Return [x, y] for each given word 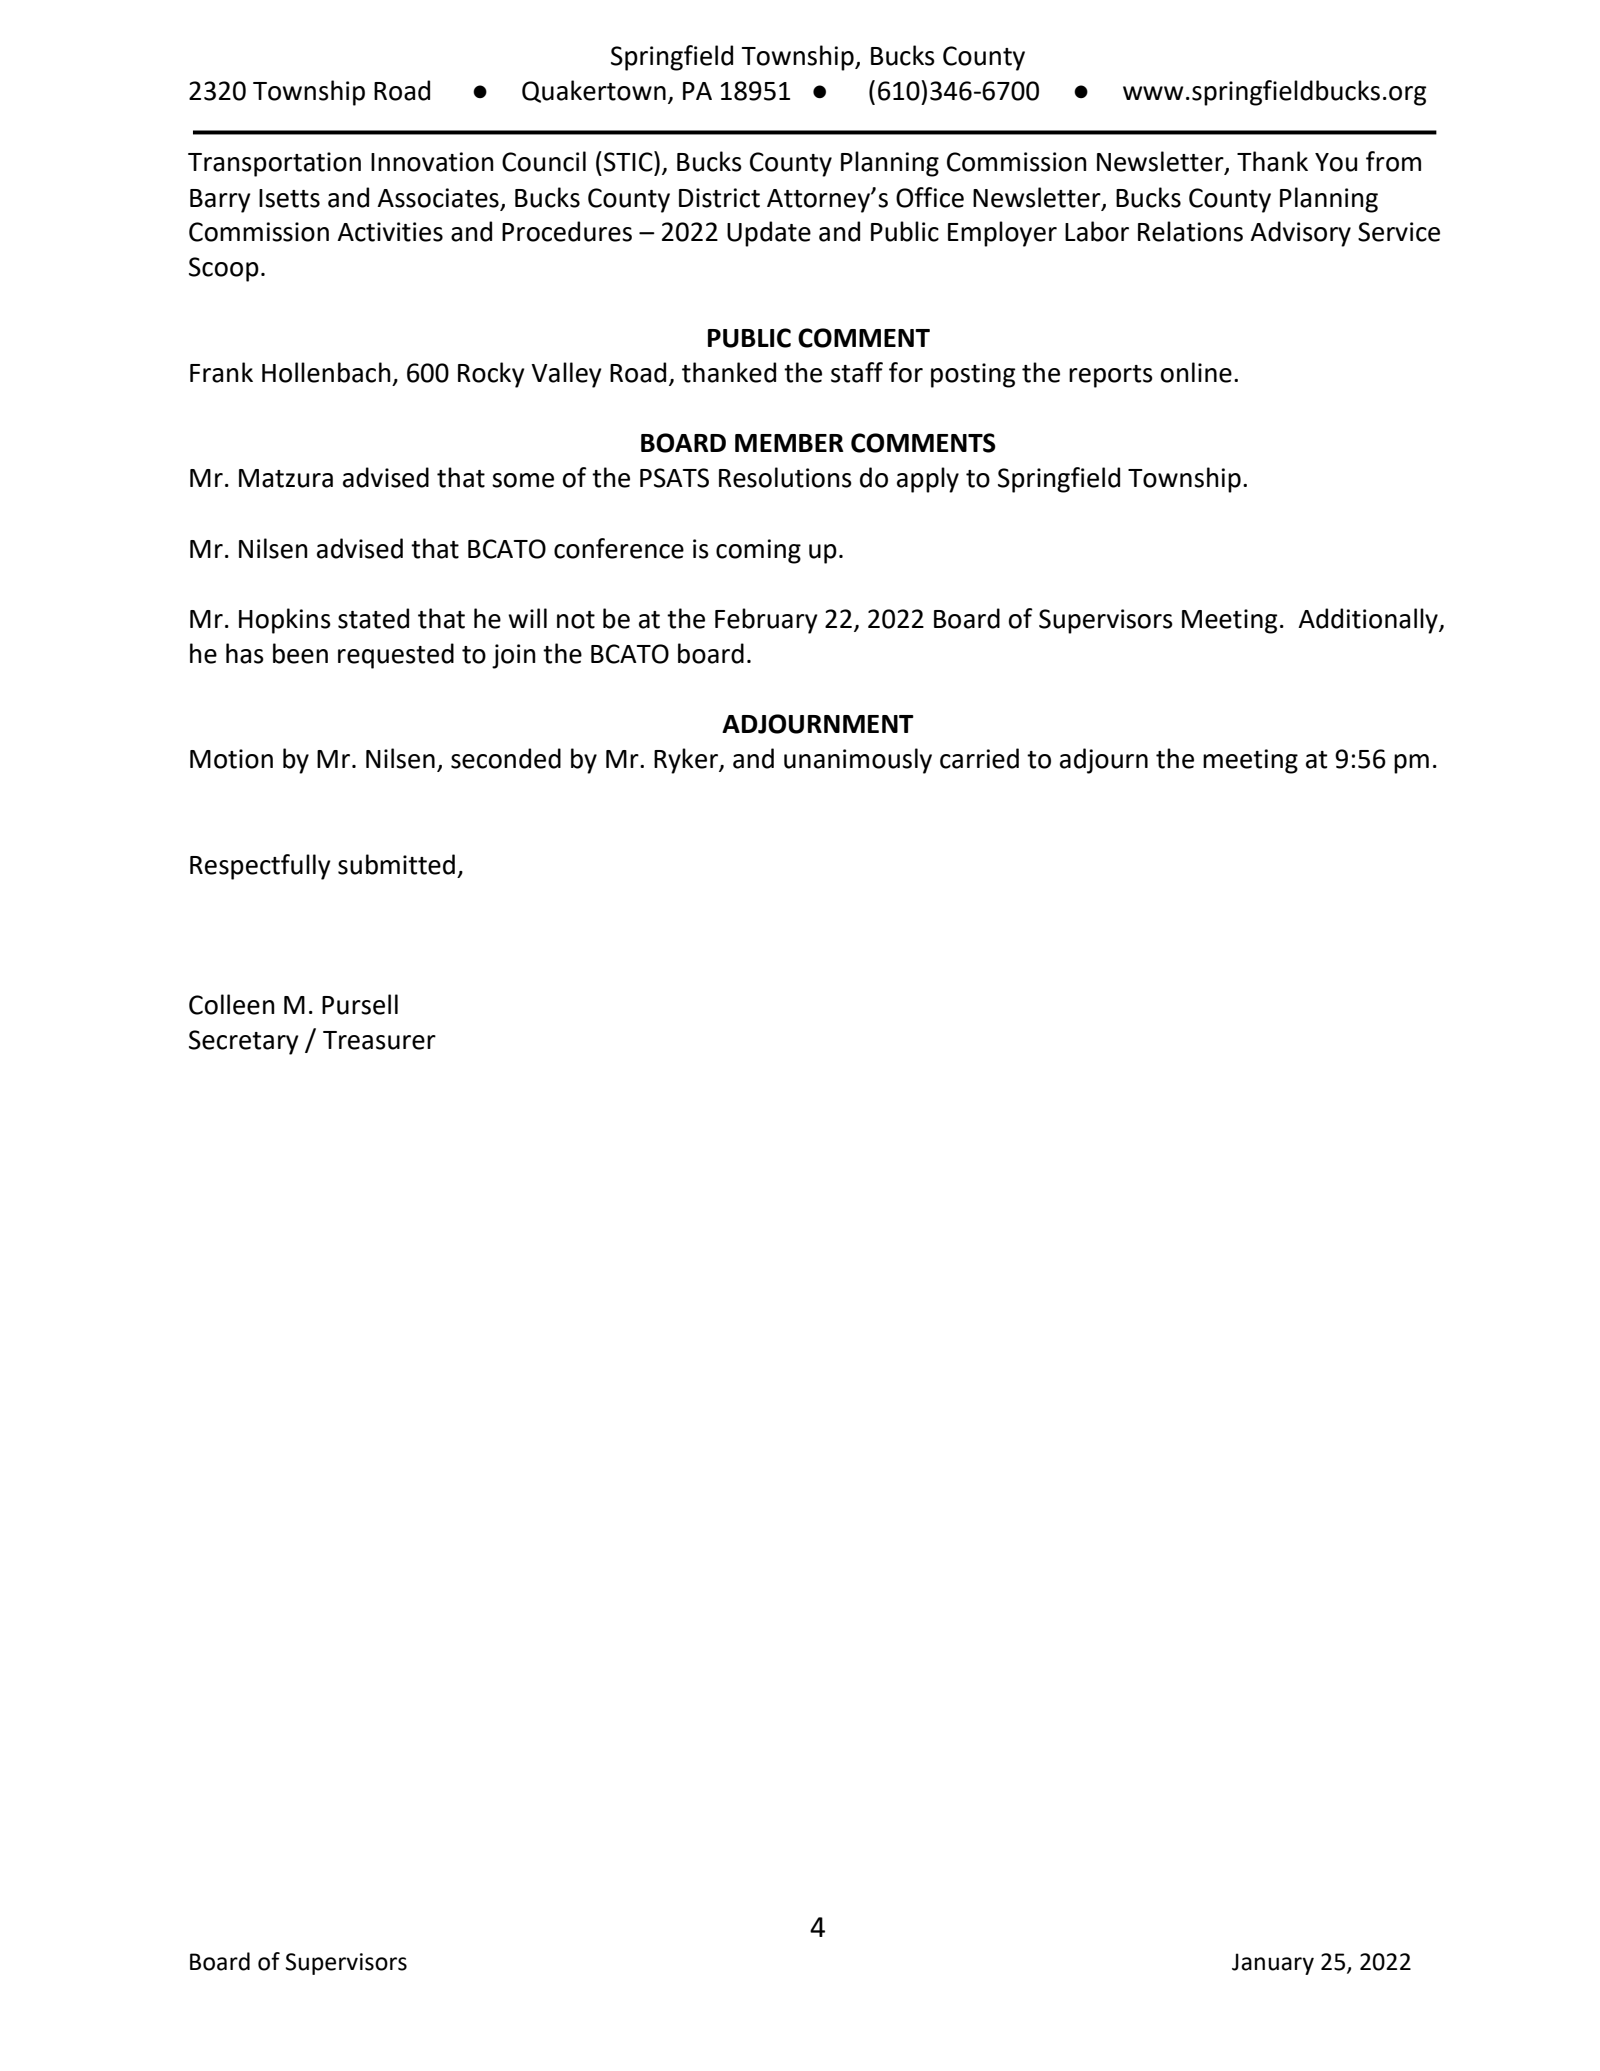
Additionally [1369, 621]
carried [979, 758]
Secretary [244, 1042]
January [1273, 1964]
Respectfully [260, 867]
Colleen [232, 1004]
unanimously [858, 761]
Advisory [1300, 234]
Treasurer [379, 1040]
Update [769, 234]
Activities [390, 232]
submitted [396, 864]
